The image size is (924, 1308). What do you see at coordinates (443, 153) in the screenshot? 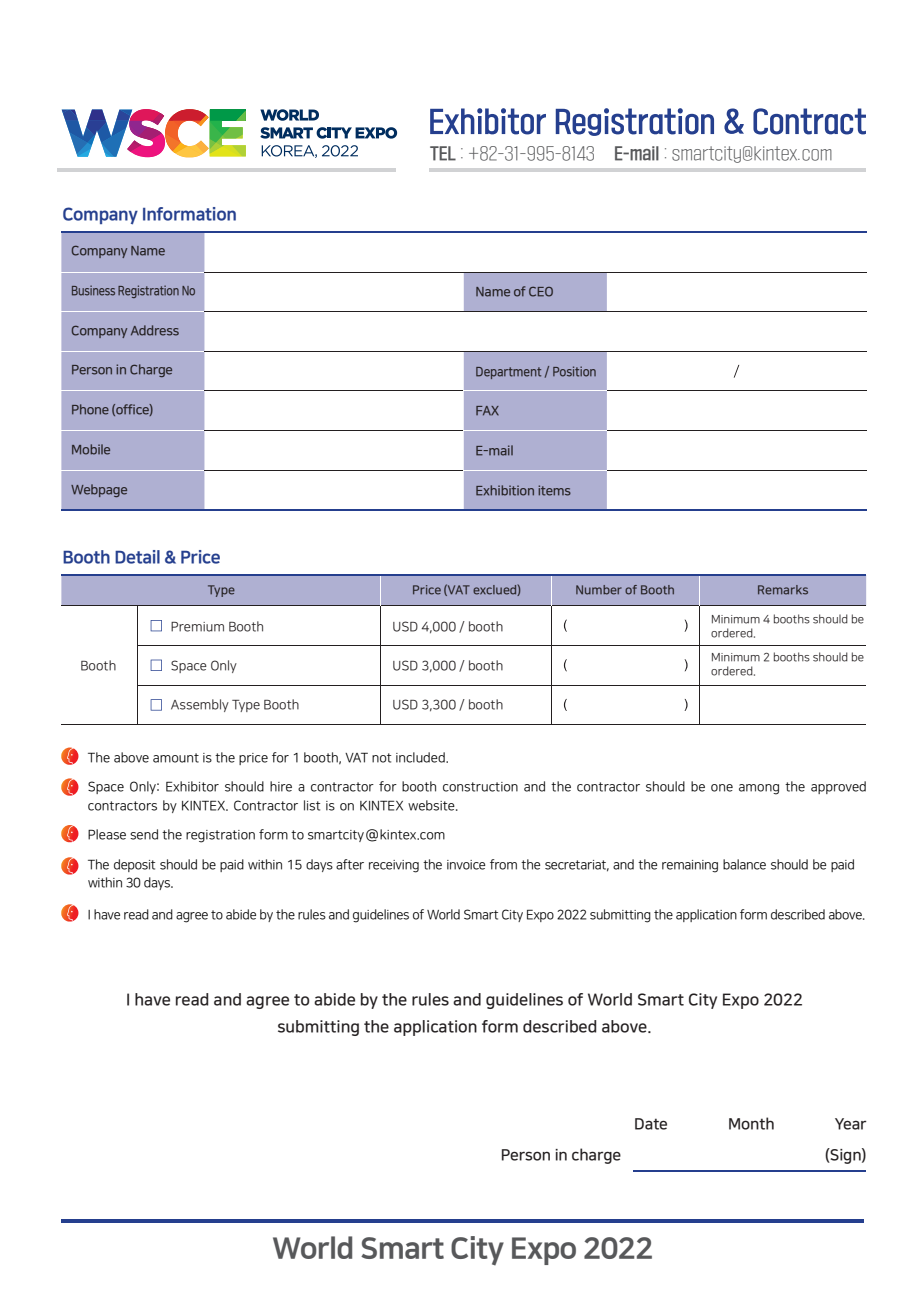
I see `TEL` at bounding box center [443, 153].
